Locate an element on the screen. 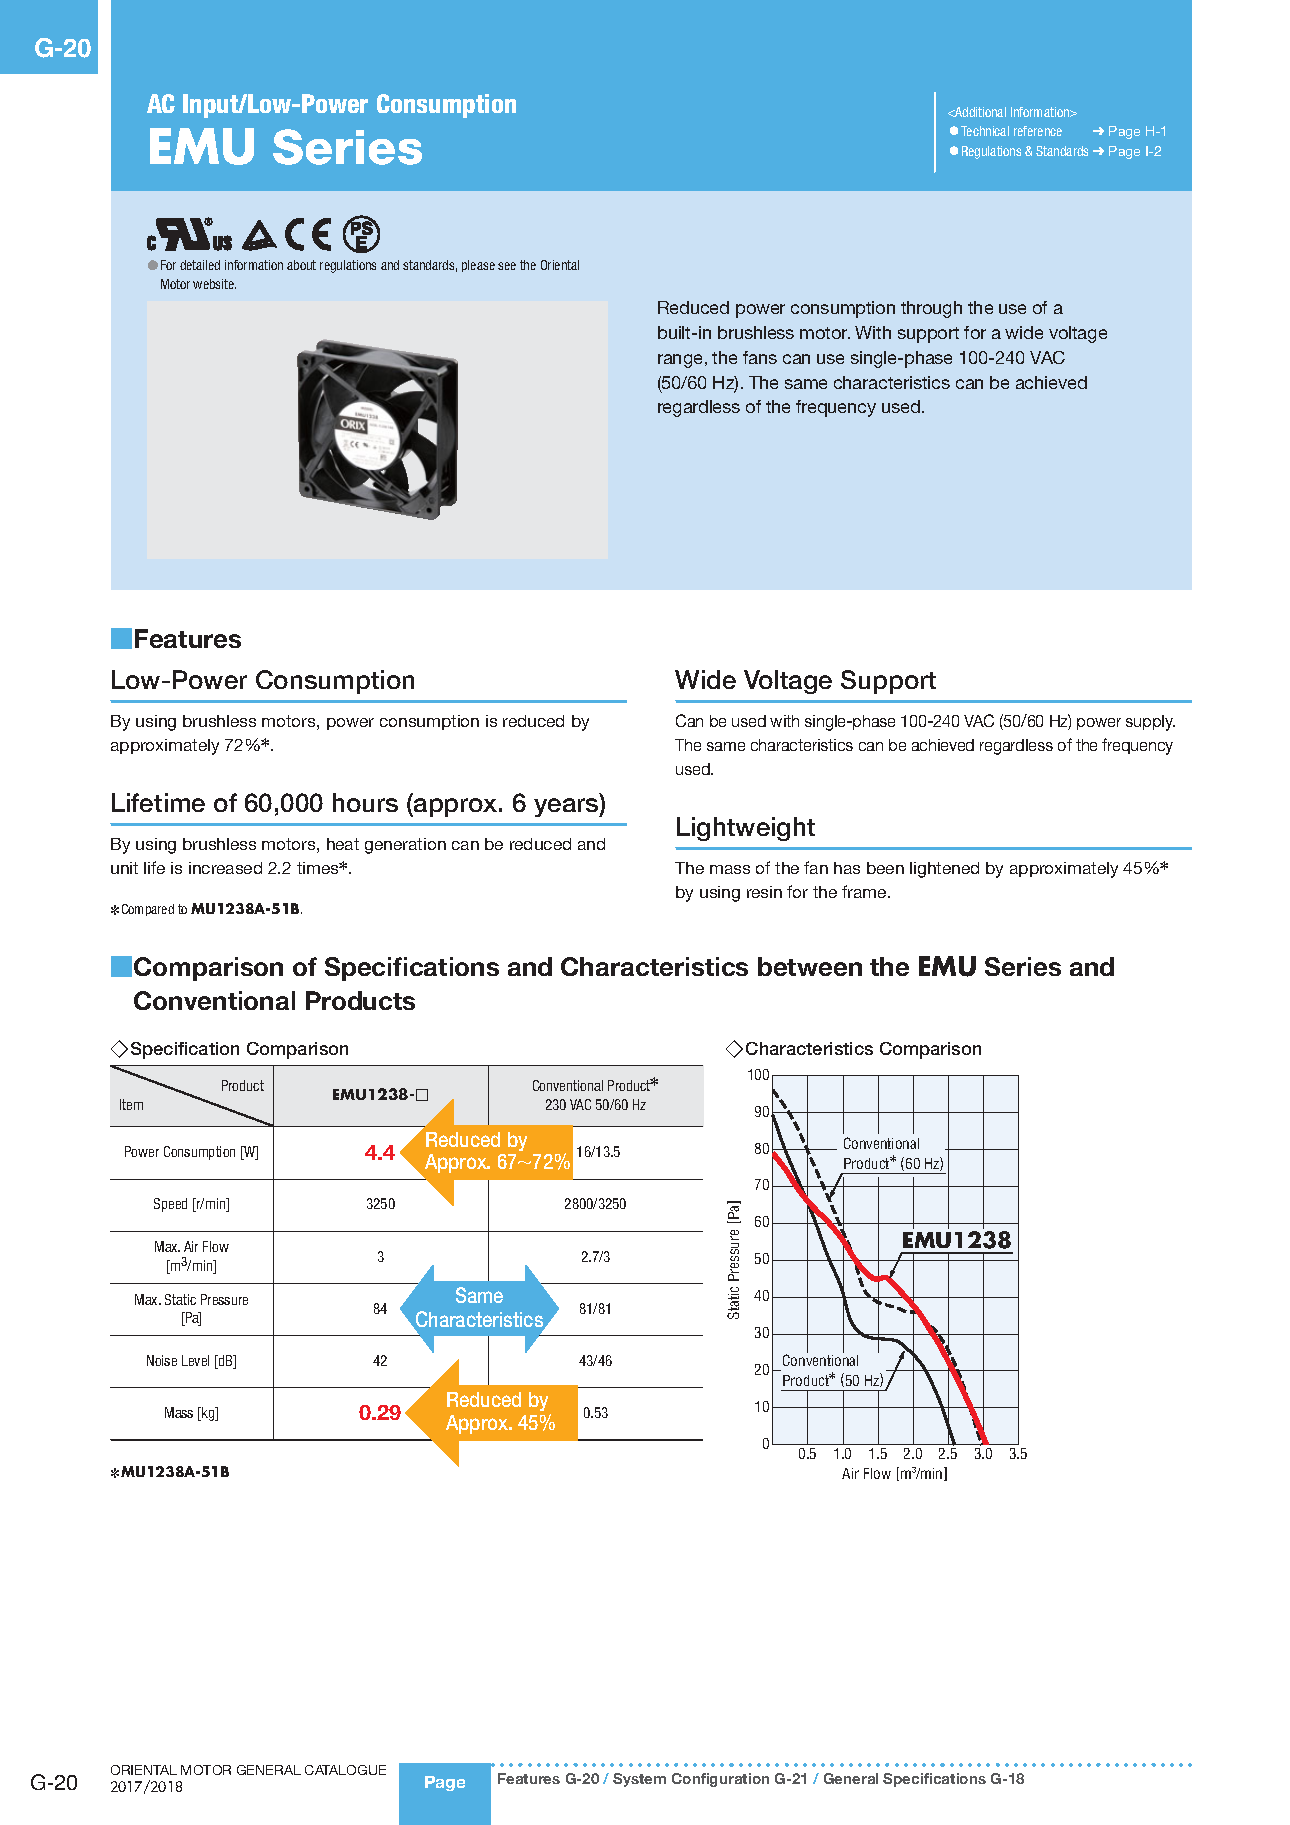 This screenshot has height=1825, width=1290. lightened is located at coordinates (944, 870).
